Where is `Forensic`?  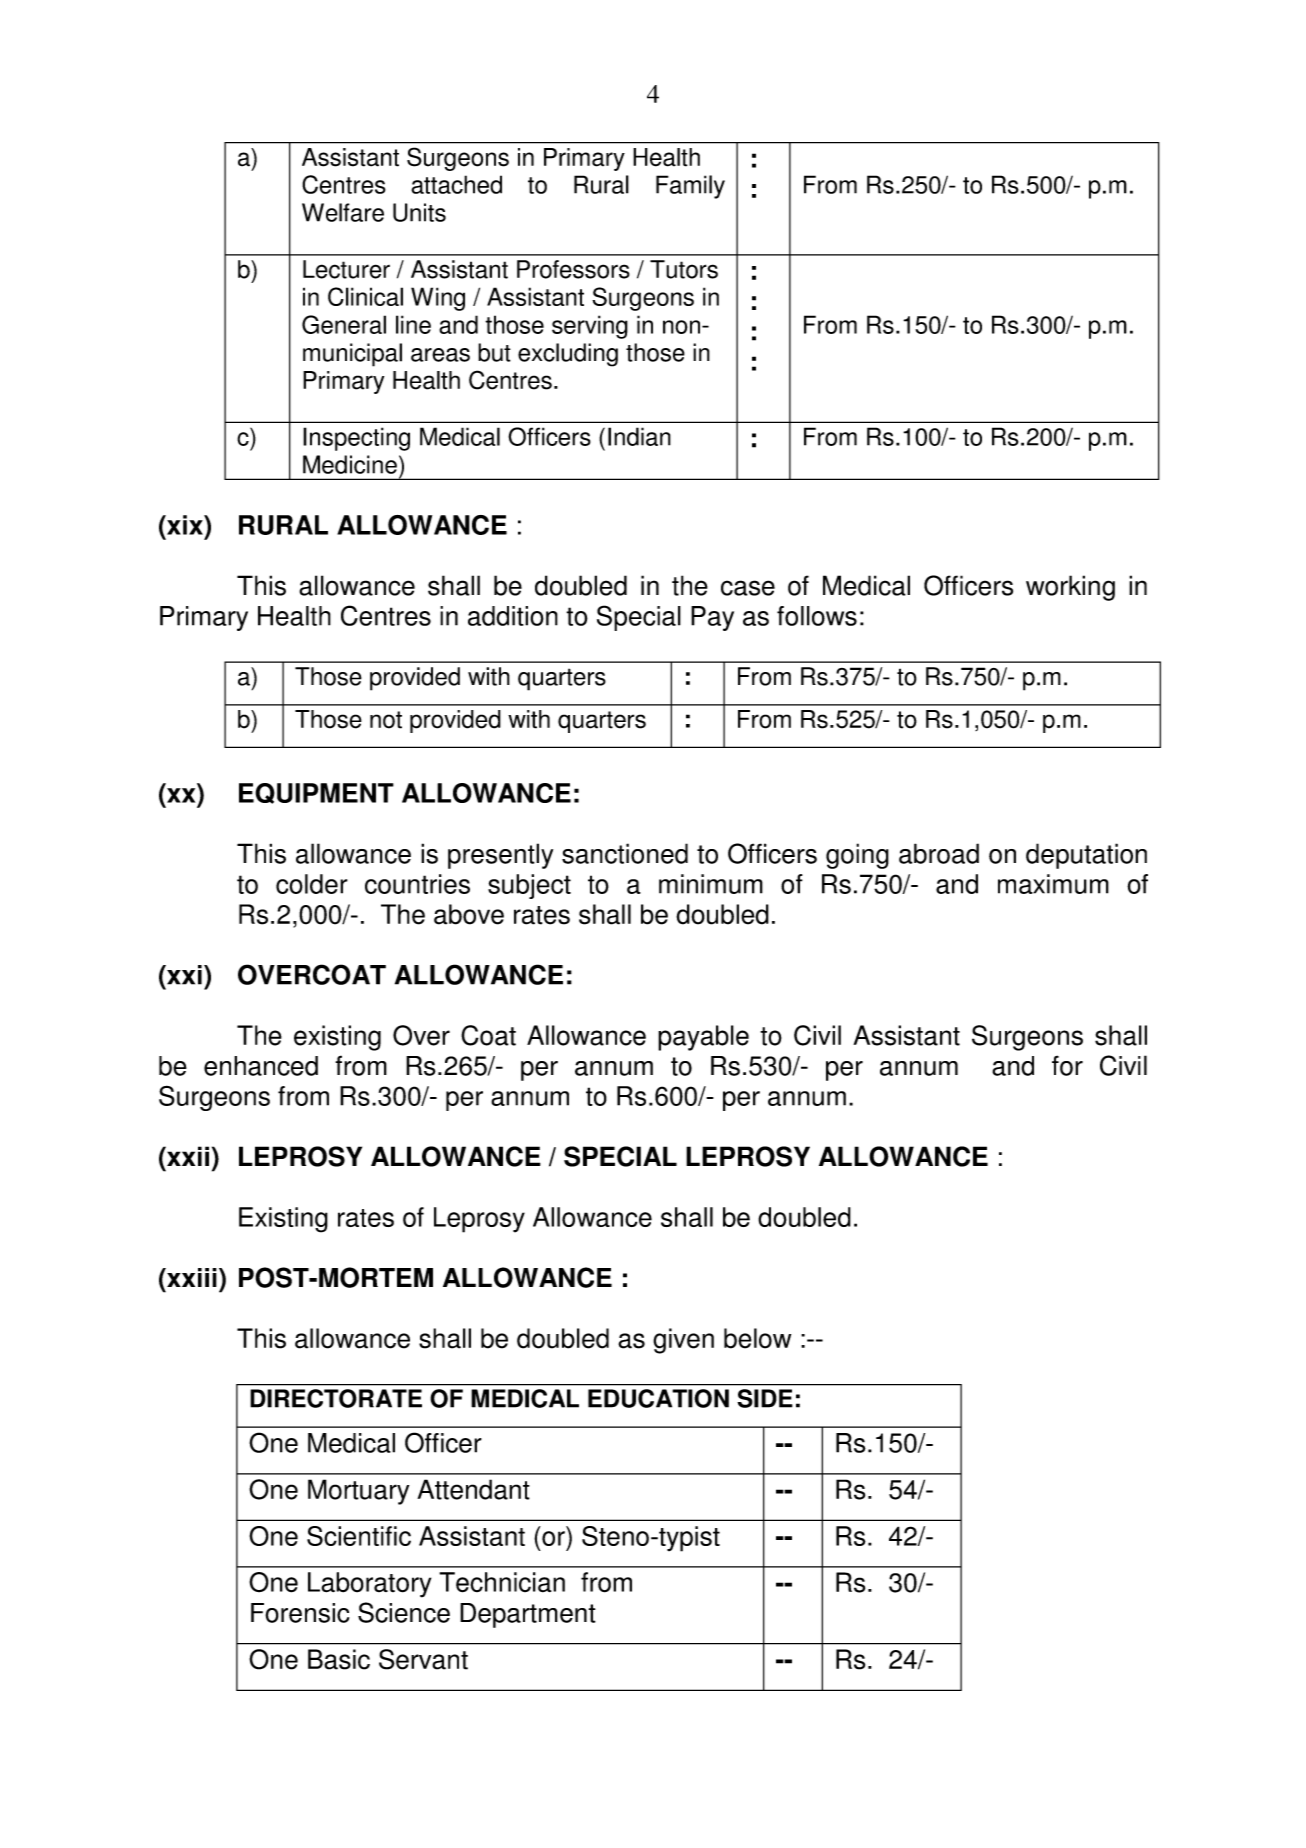 Forensic is located at coordinates (300, 1613).
